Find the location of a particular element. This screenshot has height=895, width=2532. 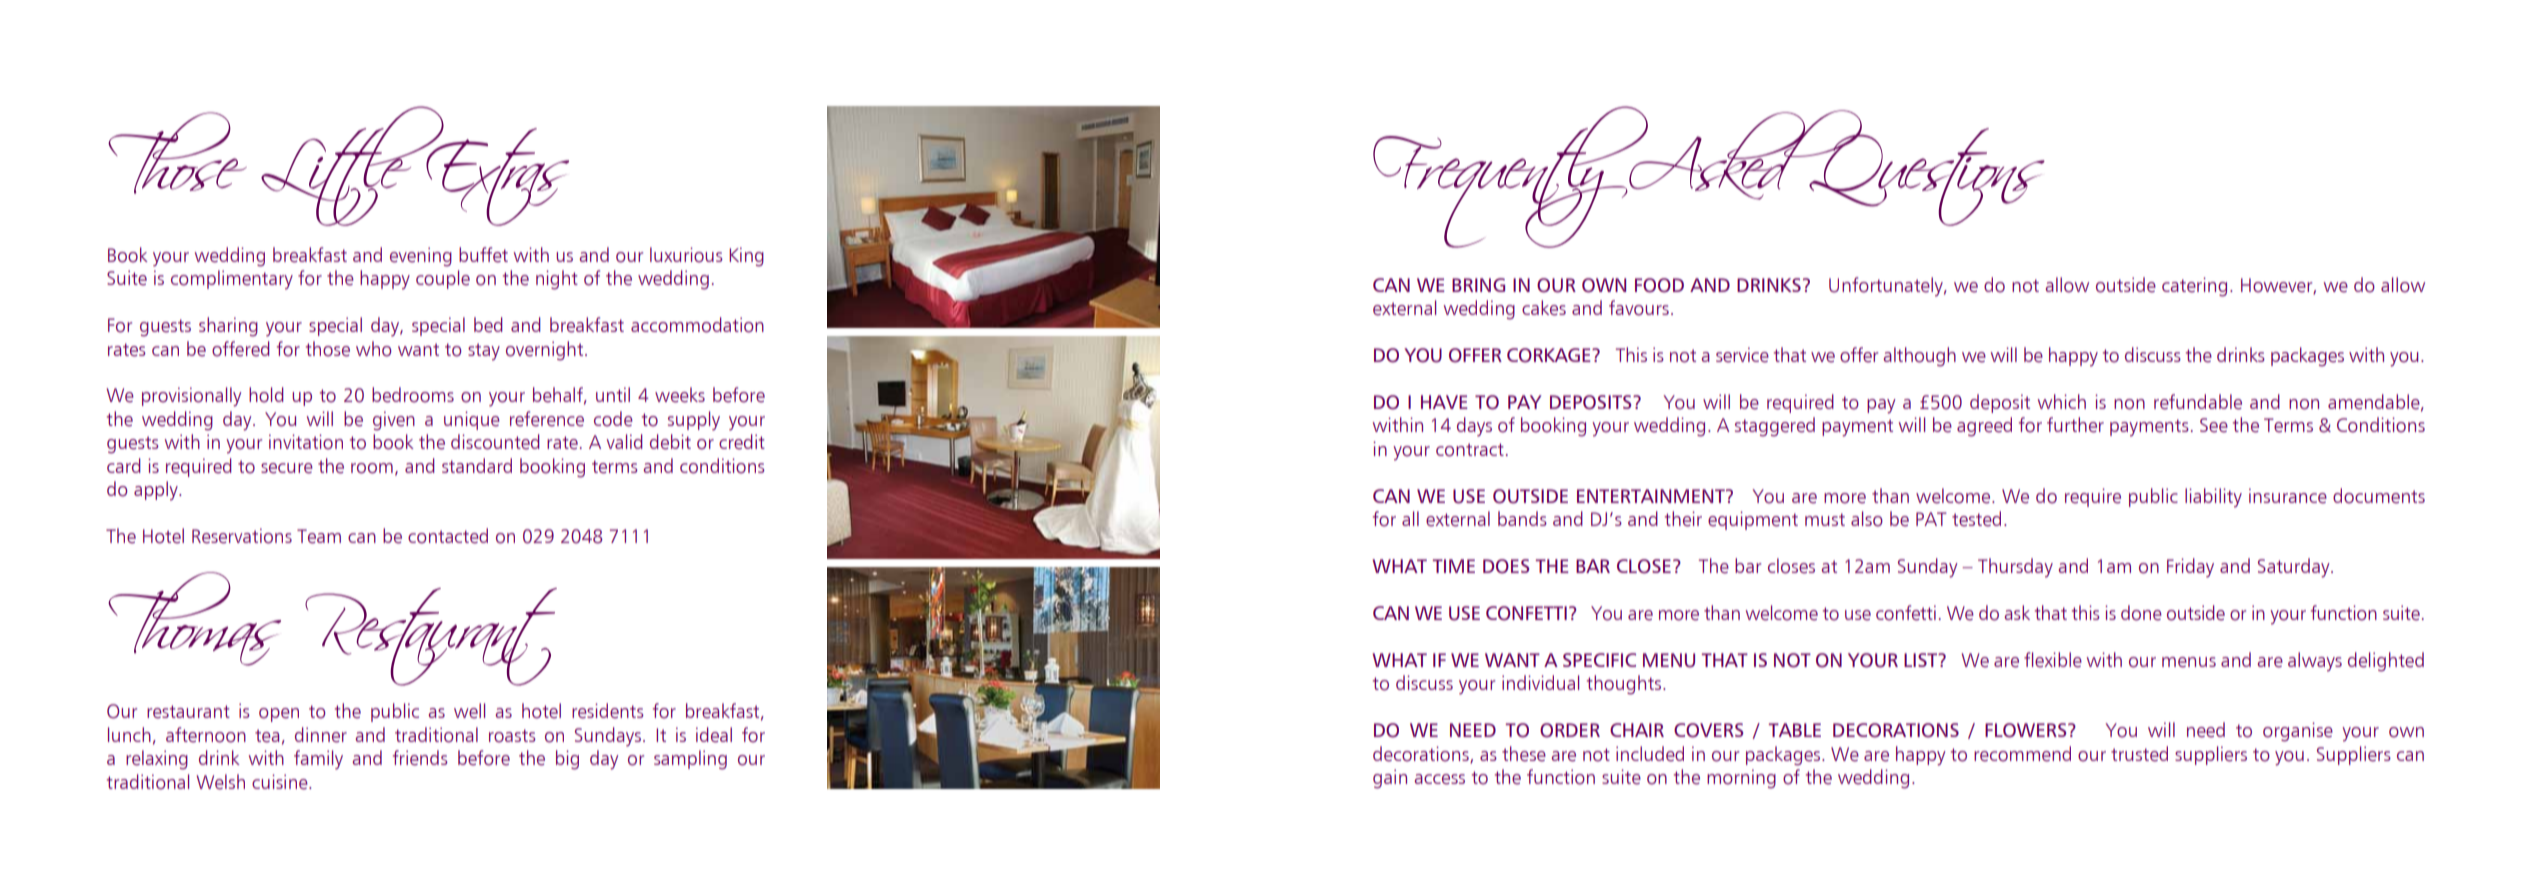

Friday is located at coordinates (2190, 568).
